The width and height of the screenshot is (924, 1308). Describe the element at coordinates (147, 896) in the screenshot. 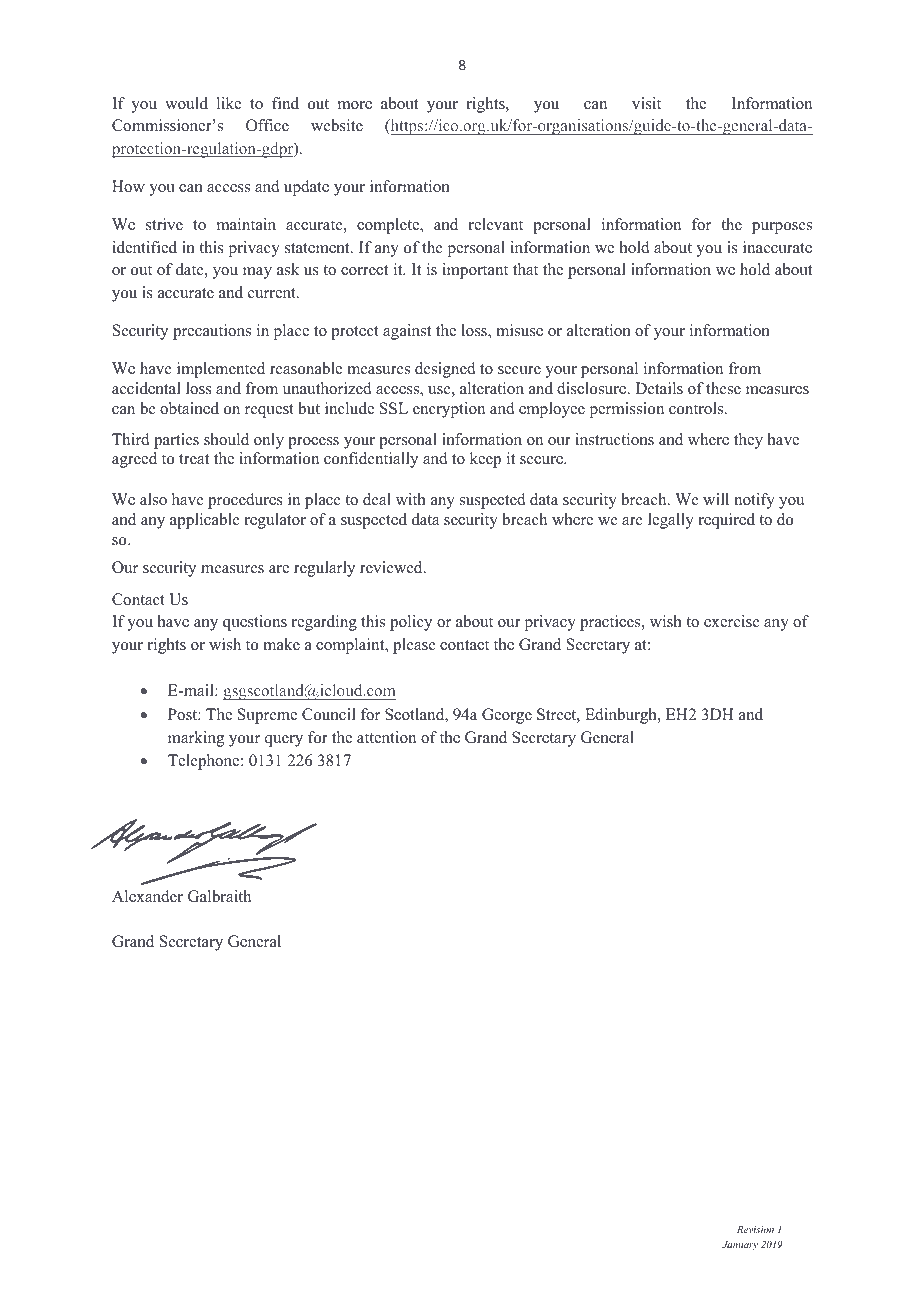

I see `Alexander` at that location.
